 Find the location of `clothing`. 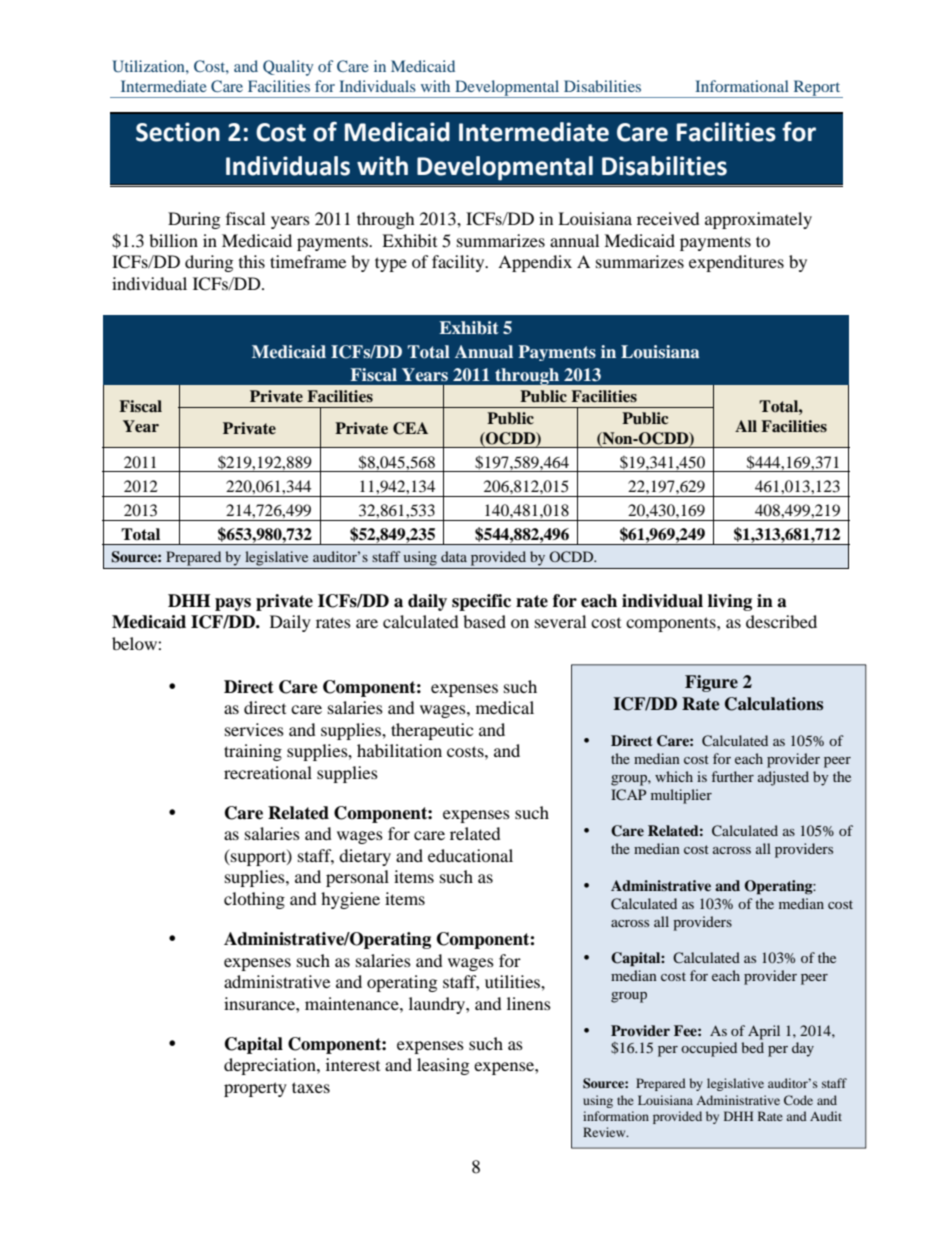

clothing is located at coordinates (254, 900).
